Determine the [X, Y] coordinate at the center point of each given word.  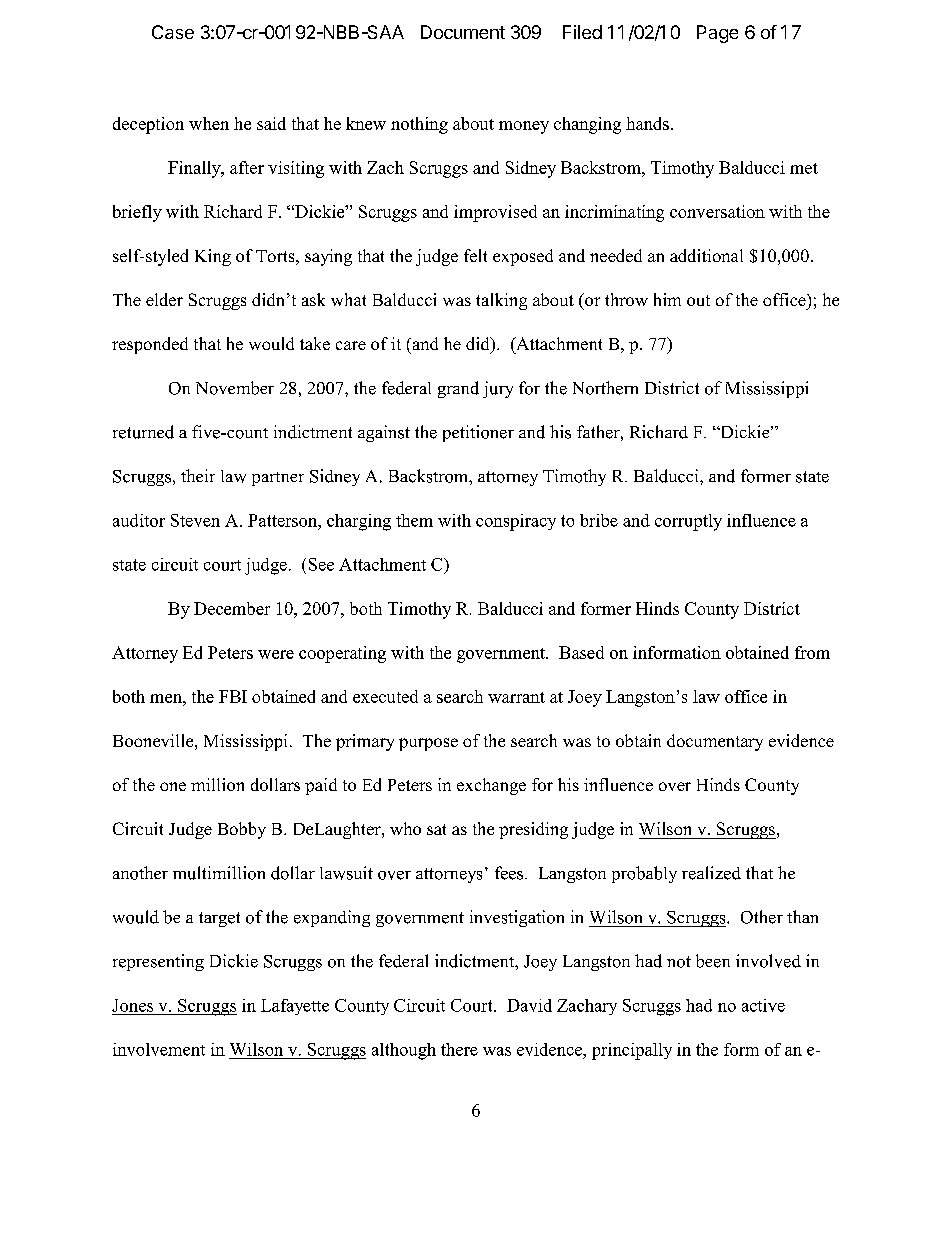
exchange [491, 786]
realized [711, 873]
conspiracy [516, 522]
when [209, 123]
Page [717, 34]
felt [475, 255]
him [667, 299]
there [459, 1049]
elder [164, 299]
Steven [195, 520]
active [763, 1005]
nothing [419, 125]
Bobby [242, 830]
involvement [159, 1049]
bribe [599, 520]
